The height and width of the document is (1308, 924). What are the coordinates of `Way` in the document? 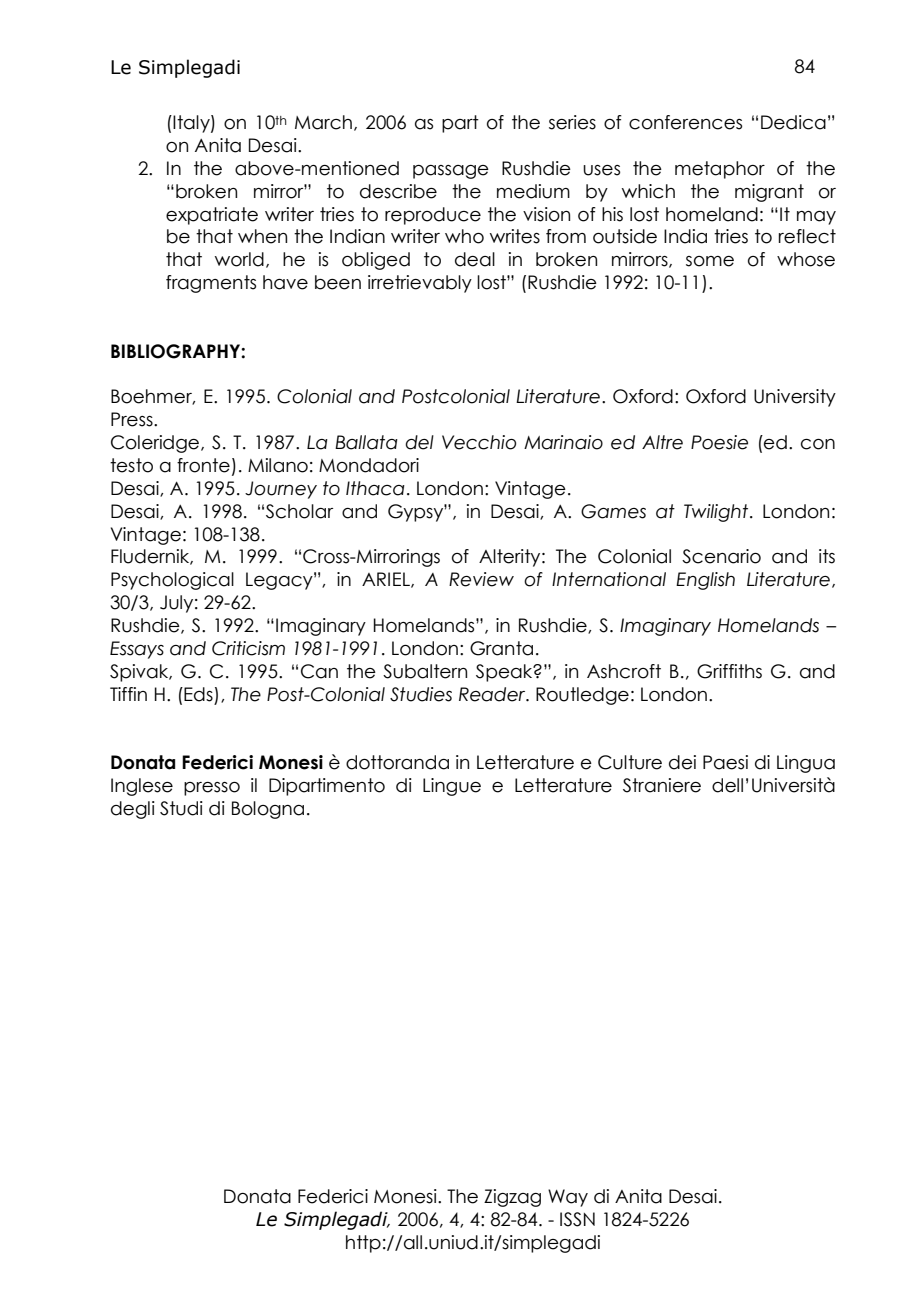 It's located at (568, 1198).
